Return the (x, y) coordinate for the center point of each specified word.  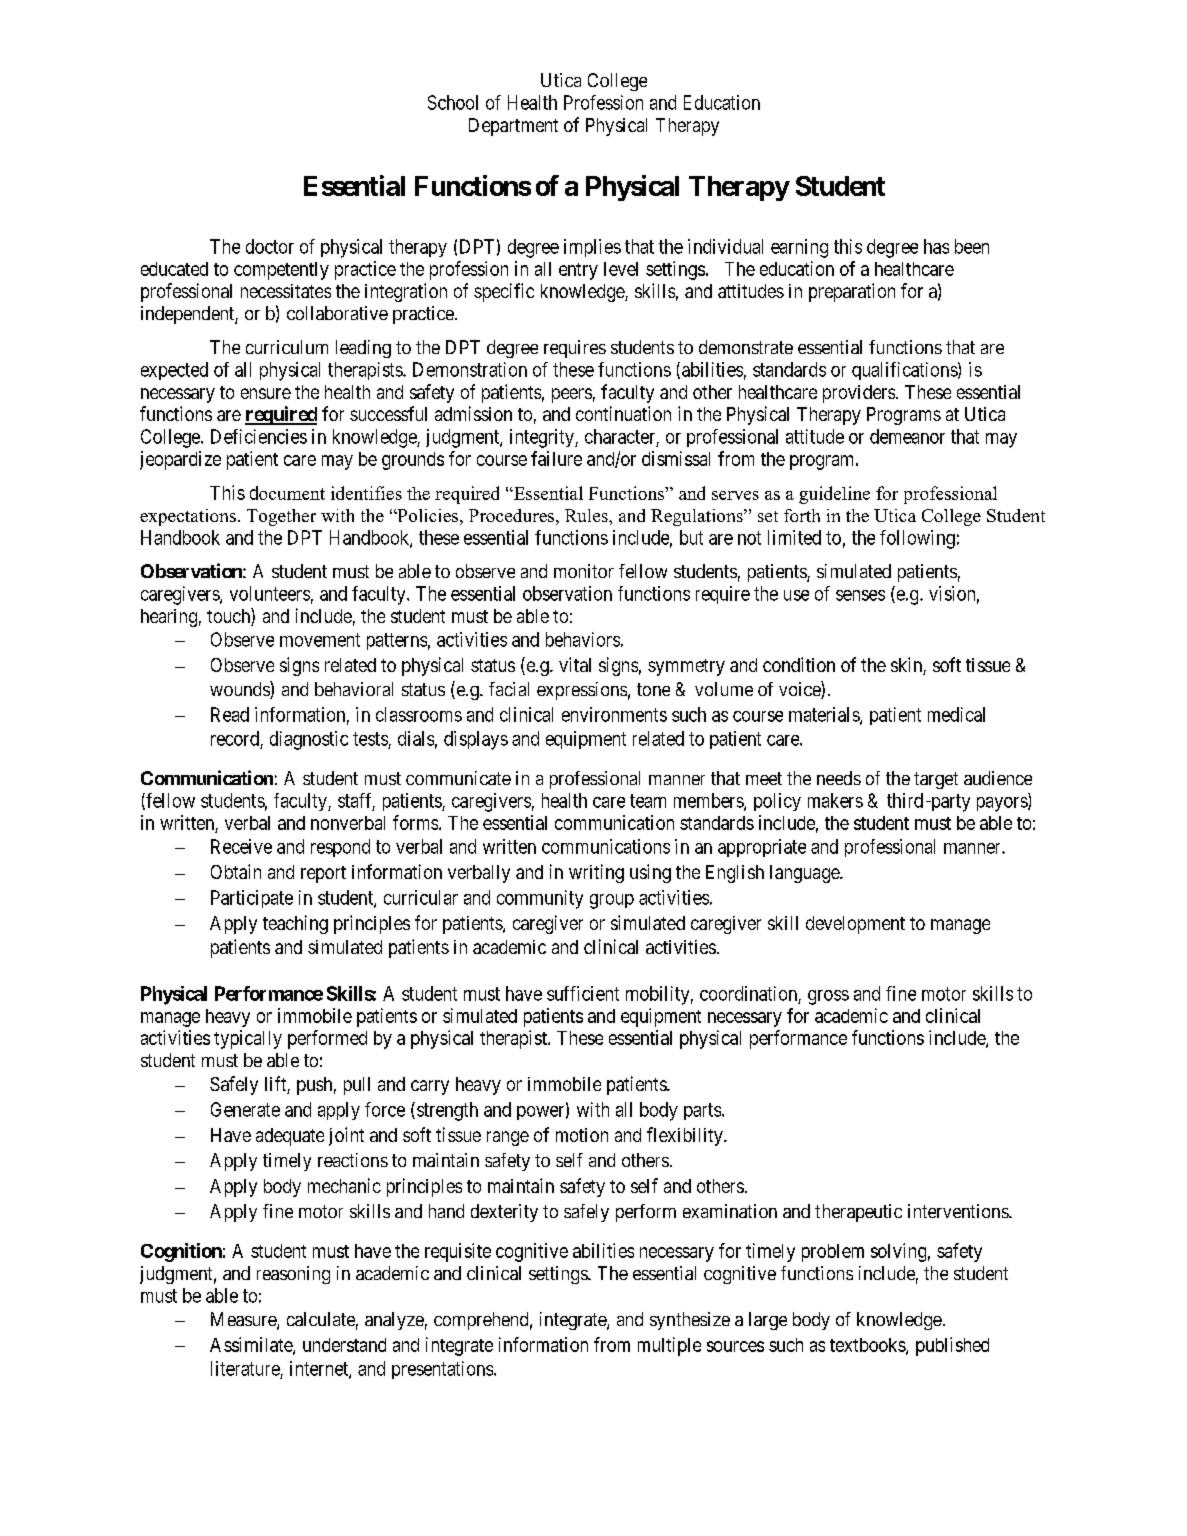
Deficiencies (259, 436)
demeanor (907, 436)
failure (556, 458)
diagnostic (309, 740)
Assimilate (252, 1345)
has (936, 246)
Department (513, 127)
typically (248, 1039)
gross (828, 997)
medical (956, 714)
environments (614, 714)
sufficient (583, 993)
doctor (270, 246)
